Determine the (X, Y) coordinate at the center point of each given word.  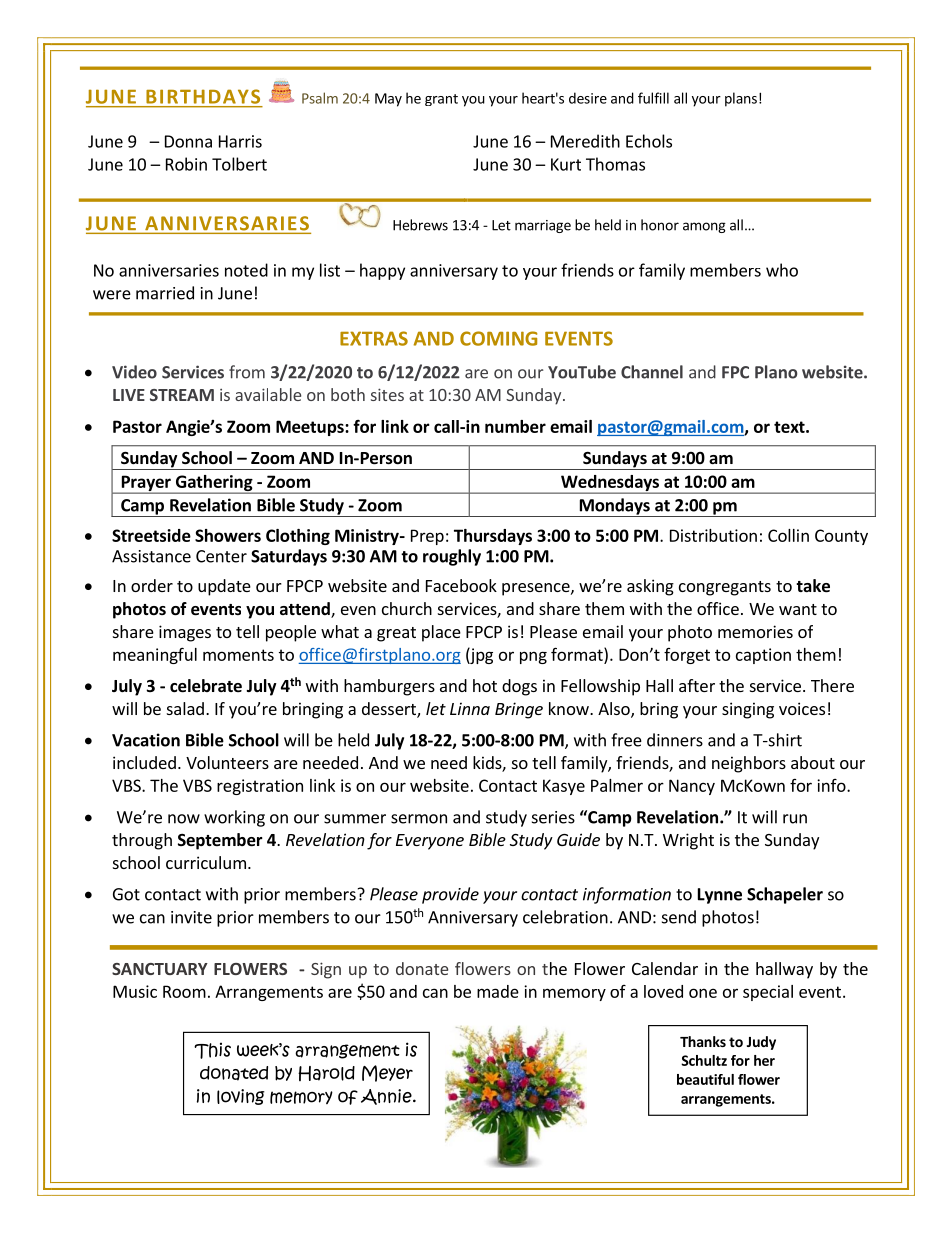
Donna (188, 141)
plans (741, 99)
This (212, 1050)
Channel (652, 372)
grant (441, 100)
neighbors (749, 764)
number (515, 426)
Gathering (214, 484)
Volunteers (227, 762)
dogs (519, 687)
